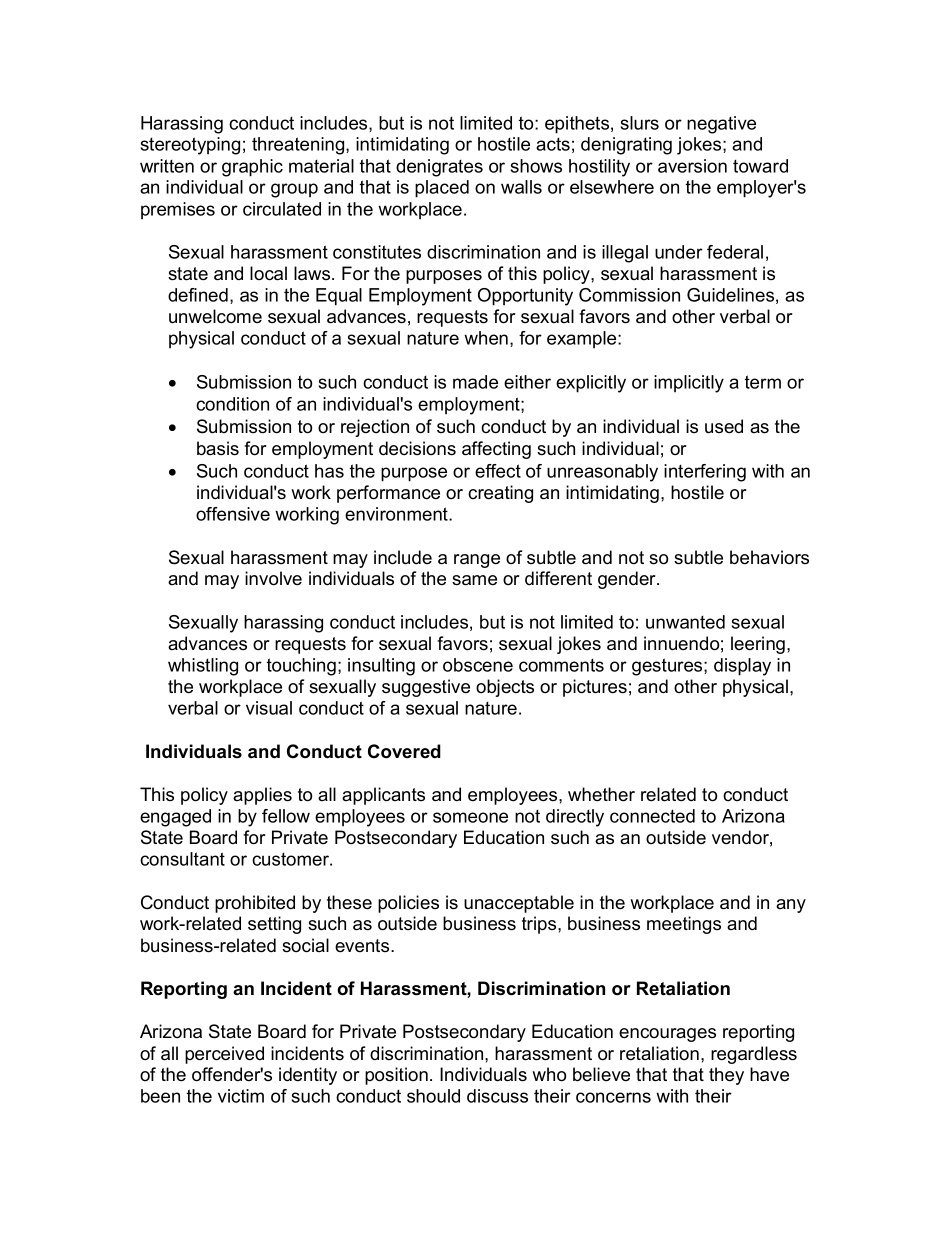  What do you see at coordinates (726, 1076) in the image?
I see `they` at bounding box center [726, 1076].
